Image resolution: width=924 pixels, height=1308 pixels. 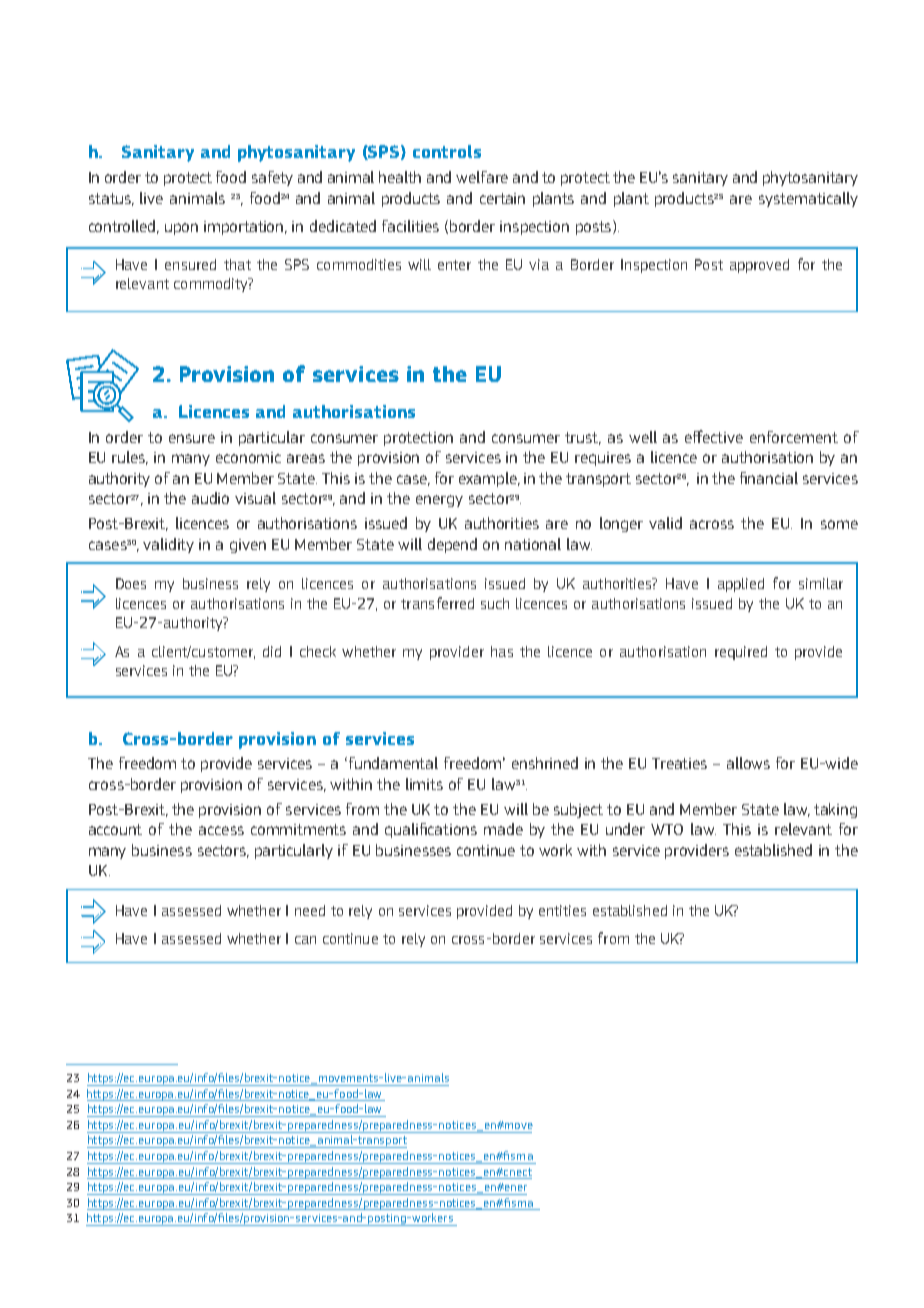 What do you see at coordinates (272, 178) in the document?
I see `safety` at bounding box center [272, 178].
